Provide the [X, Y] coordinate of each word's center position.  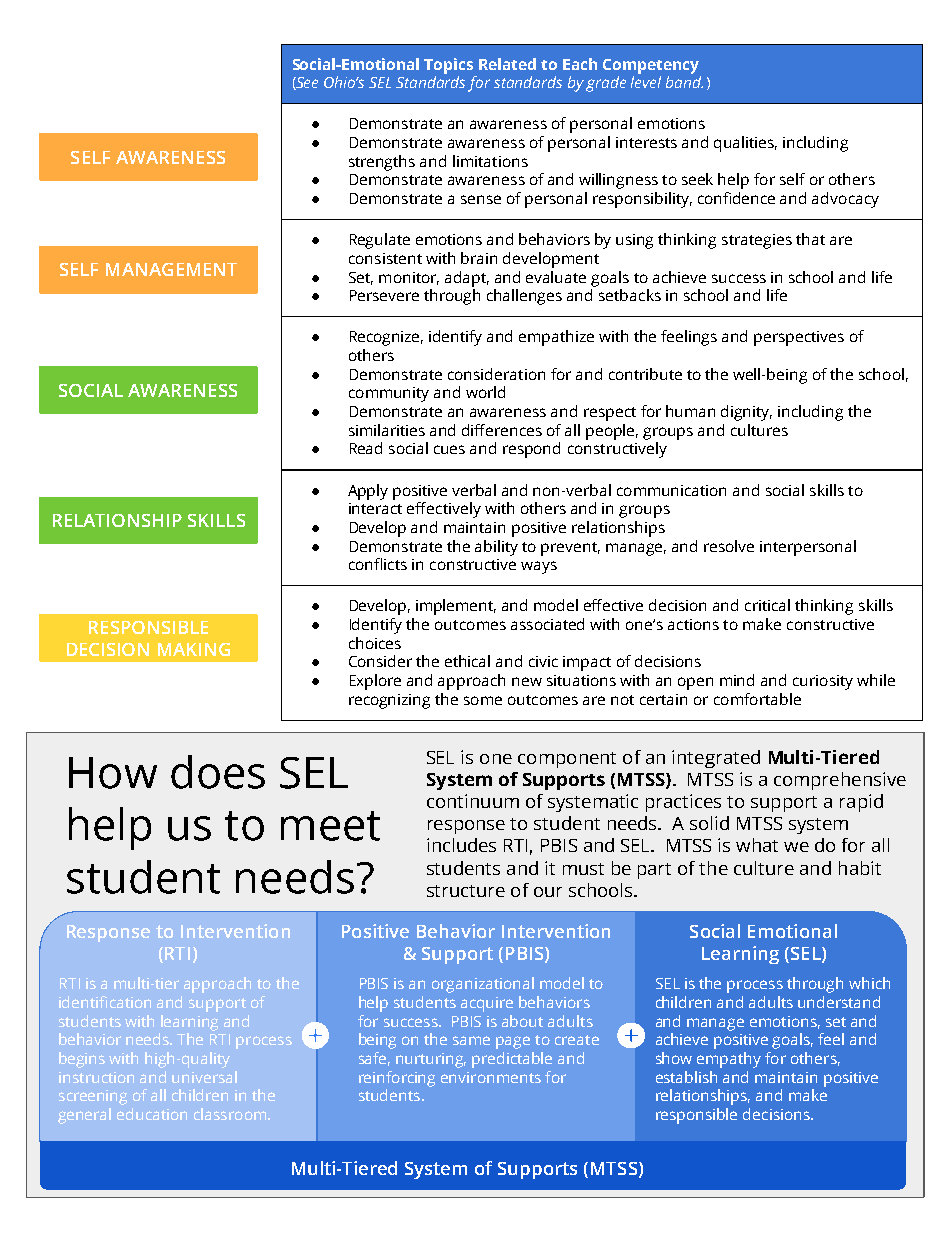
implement [456, 607]
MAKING [194, 649]
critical [767, 605]
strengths [382, 163]
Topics [448, 66]
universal [204, 1077]
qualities [745, 144]
